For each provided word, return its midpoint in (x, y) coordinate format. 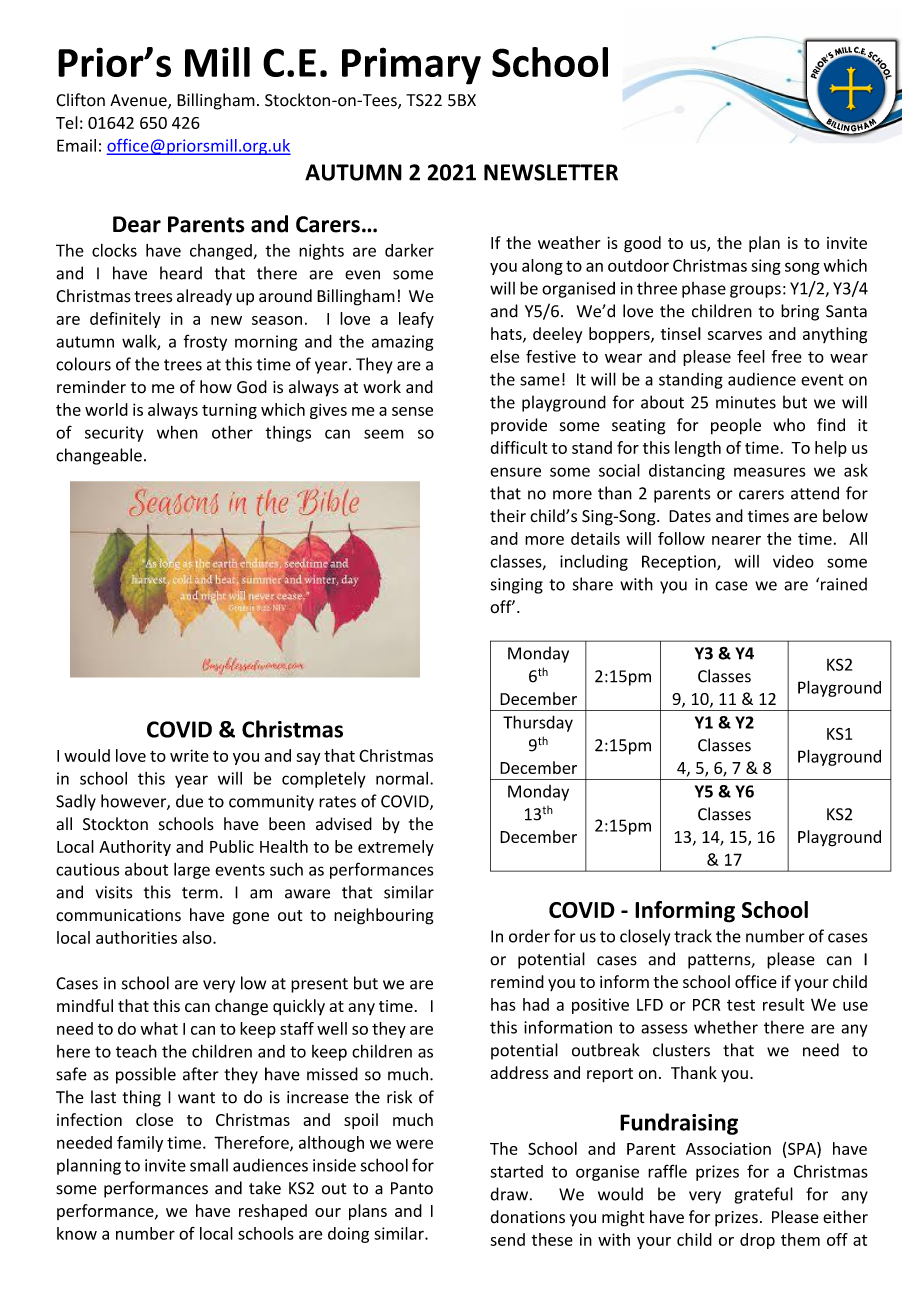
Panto (412, 1188)
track (693, 936)
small (209, 1165)
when (177, 432)
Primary (411, 66)
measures (769, 472)
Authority (135, 848)
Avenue (139, 101)
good (642, 244)
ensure (515, 472)
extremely (396, 848)
